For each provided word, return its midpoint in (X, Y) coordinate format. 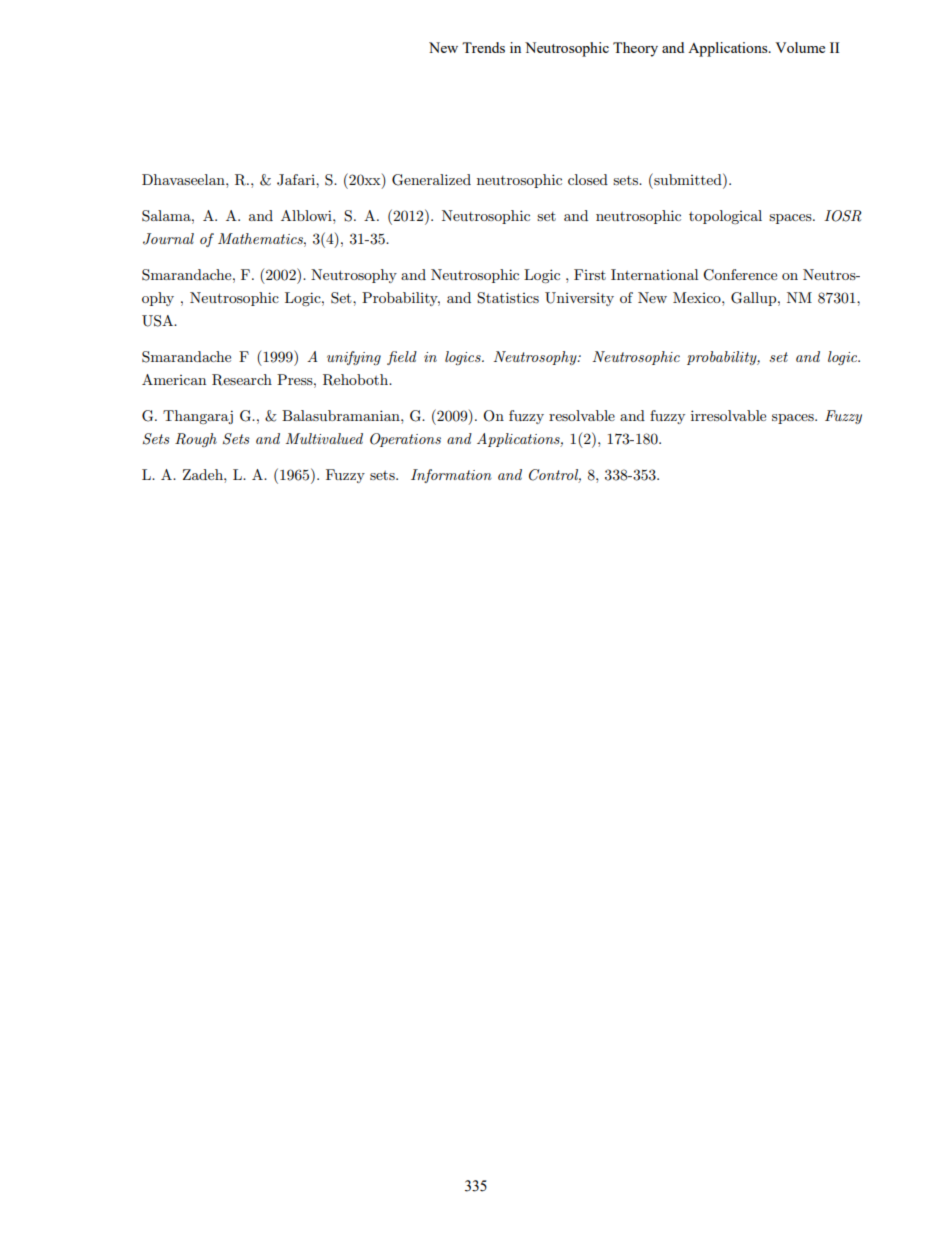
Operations (405, 440)
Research (242, 380)
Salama (167, 216)
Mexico (698, 297)
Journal (168, 239)
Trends (483, 47)
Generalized (431, 180)
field (402, 358)
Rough (196, 440)
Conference (740, 275)
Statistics (508, 298)
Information (451, 476)
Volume (800, 47)
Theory (635, 49)
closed (588, 179)
